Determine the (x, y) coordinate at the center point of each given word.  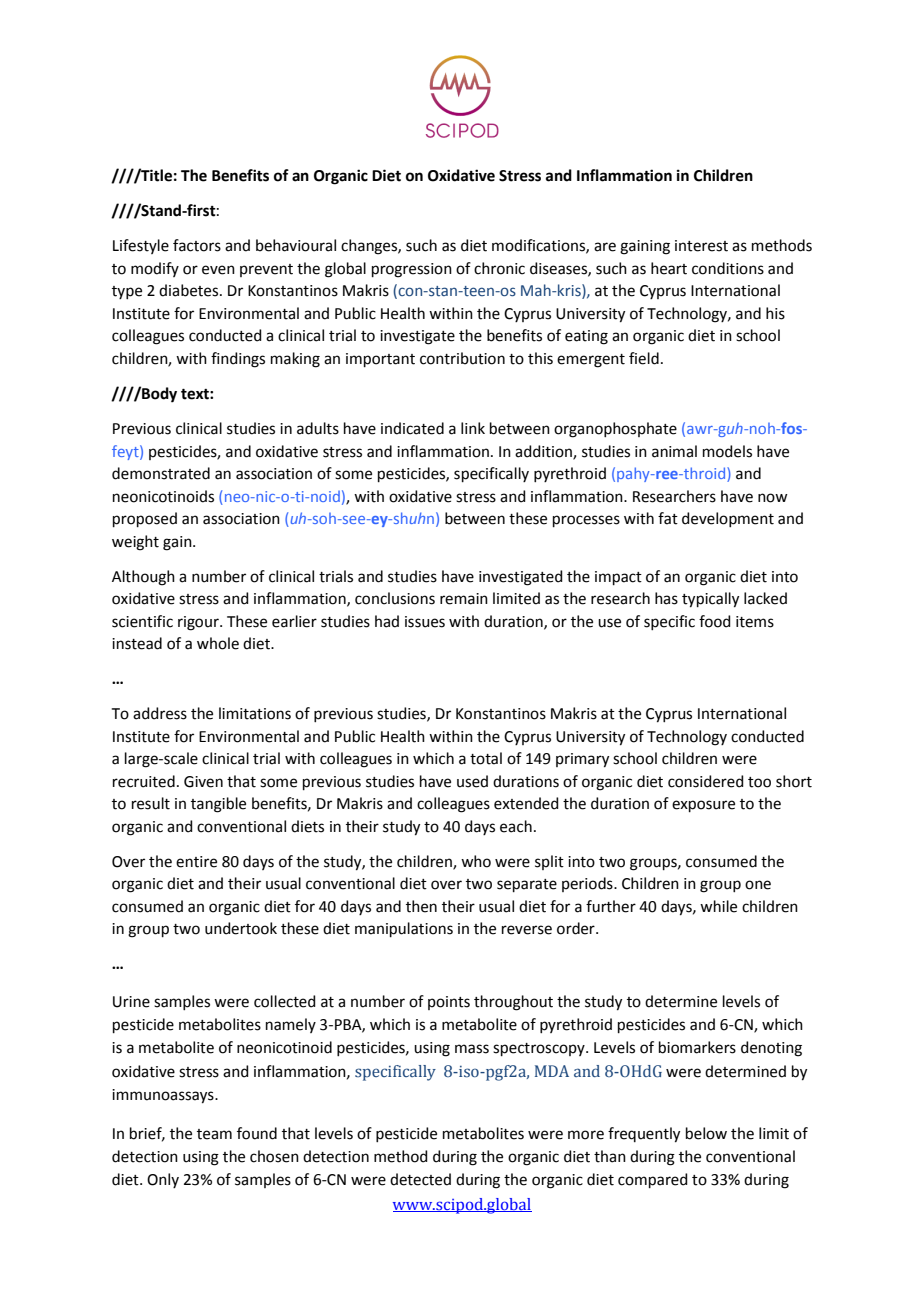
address (160, 713)
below (706, 1133)
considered (706, 781)
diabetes (190, 290)
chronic (499, 268)
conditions (728, 268)
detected (420, 1179)
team (214, 1134)
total (486, 758)
